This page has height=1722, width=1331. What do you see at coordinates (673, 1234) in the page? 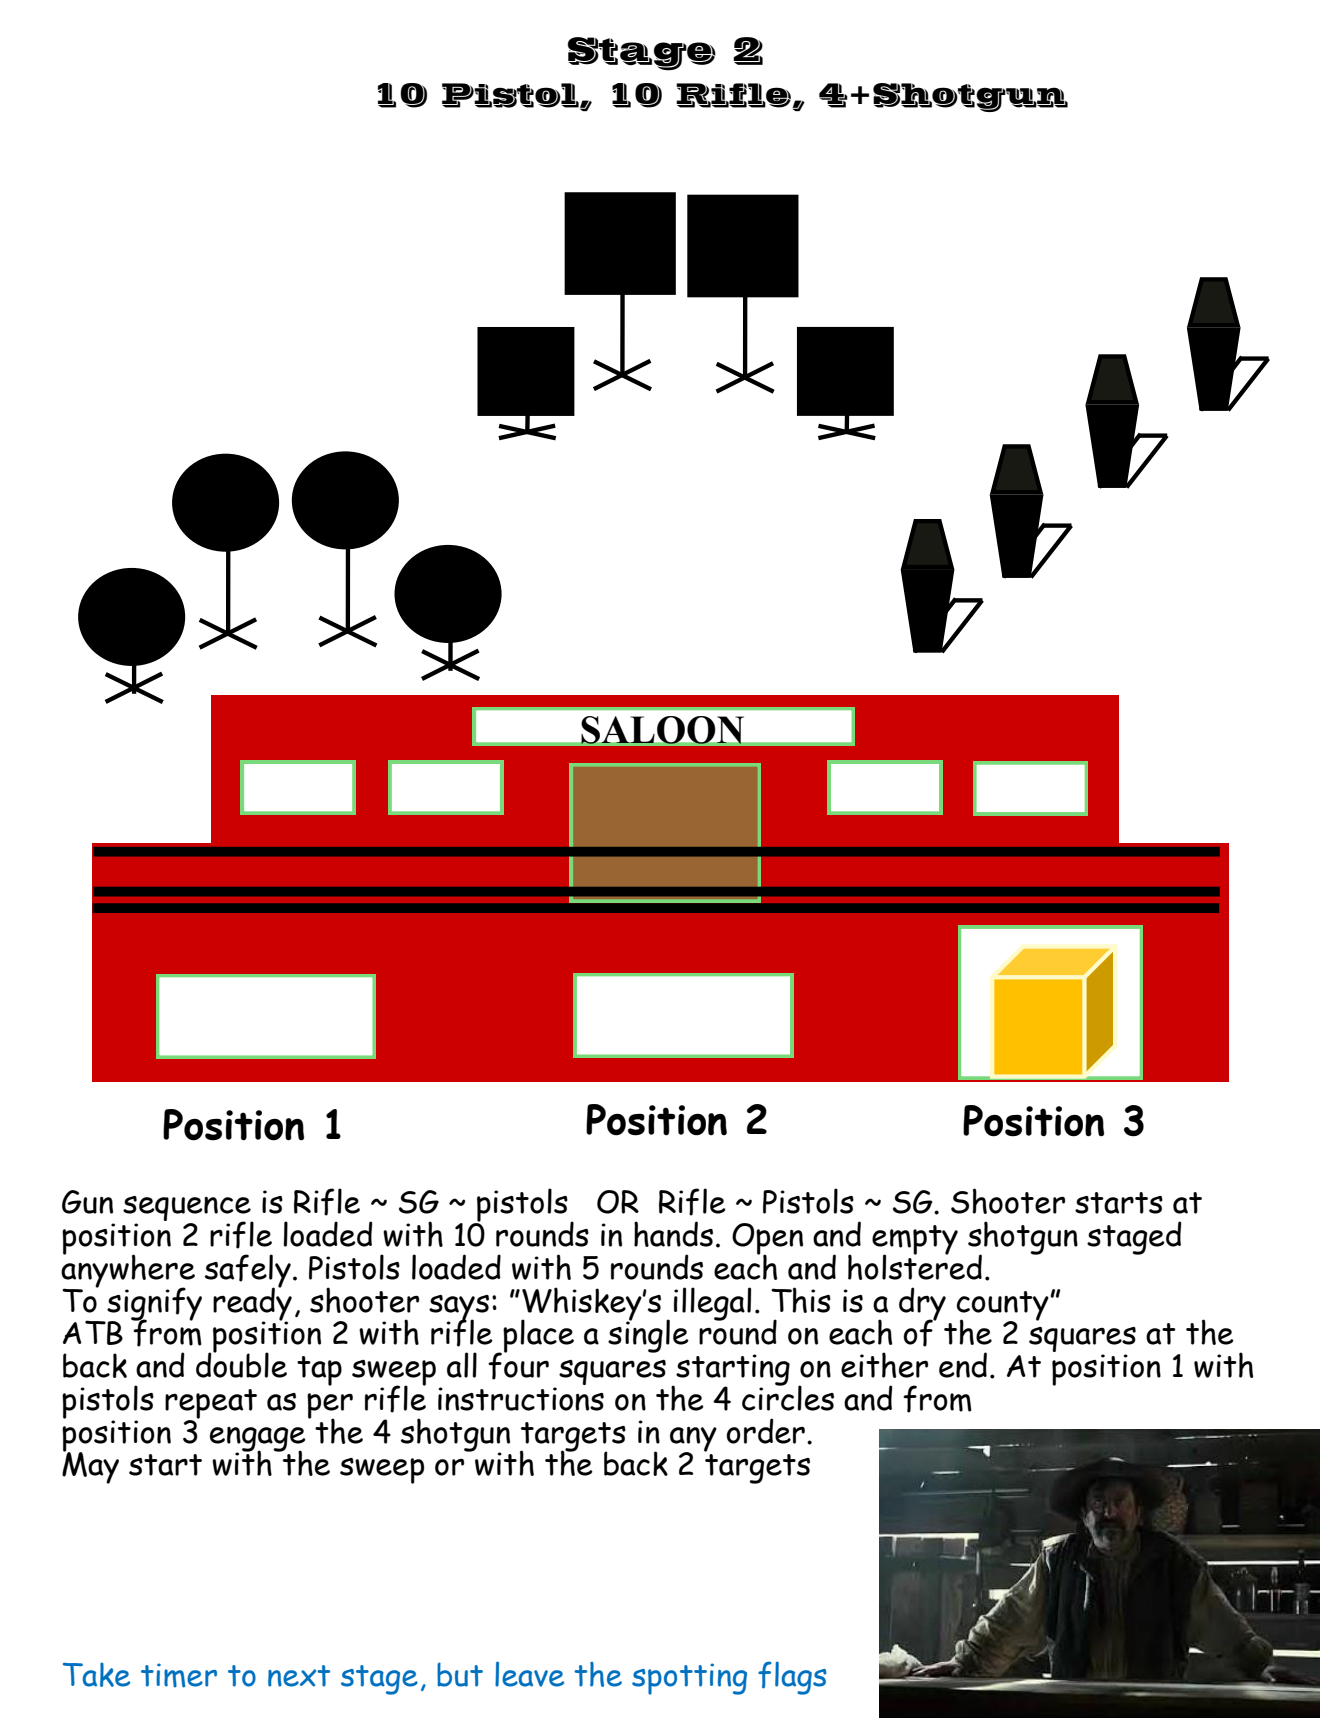
I see `hands` at bounding box center [673, 1234].
